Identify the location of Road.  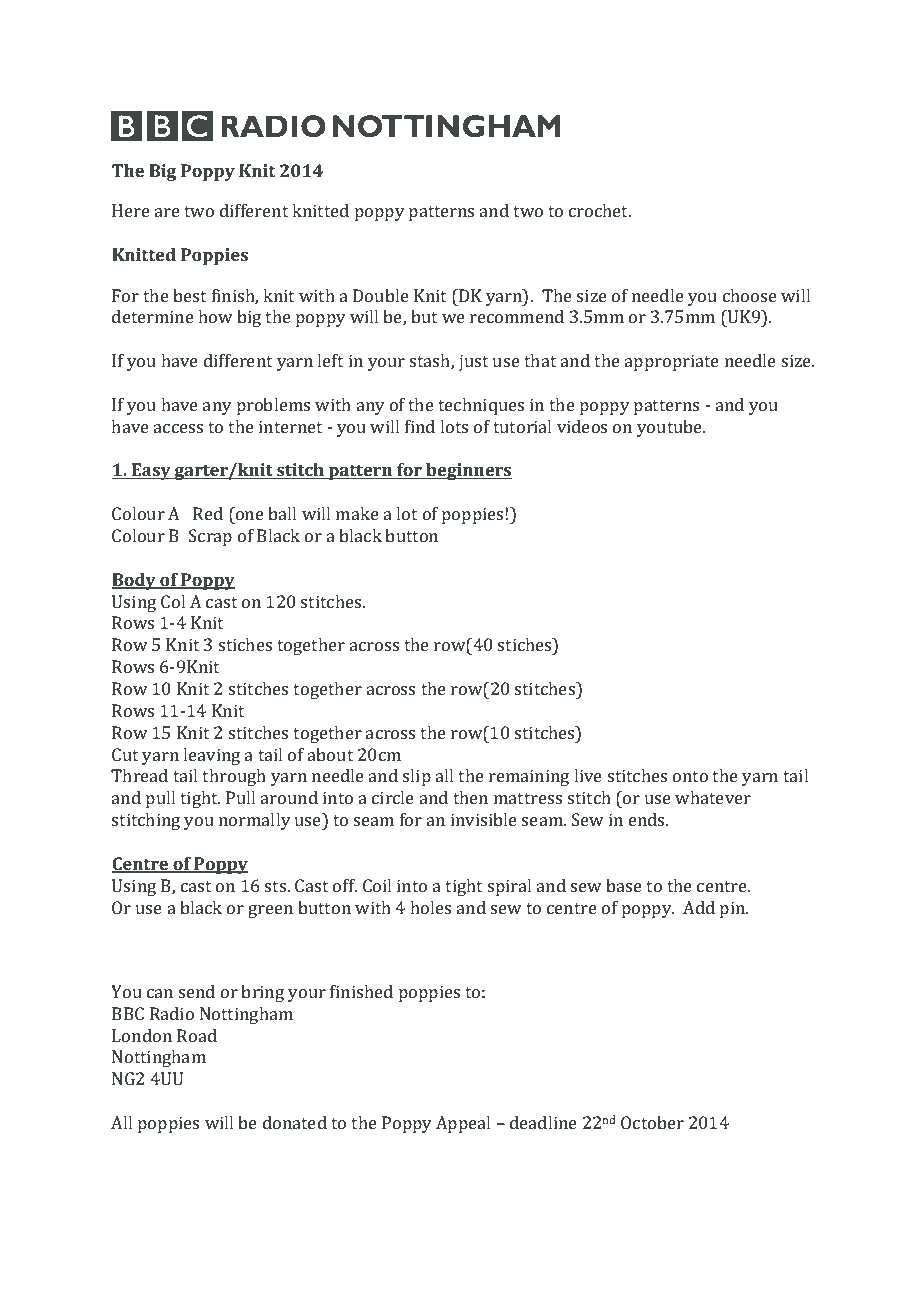
(197, 1035).
